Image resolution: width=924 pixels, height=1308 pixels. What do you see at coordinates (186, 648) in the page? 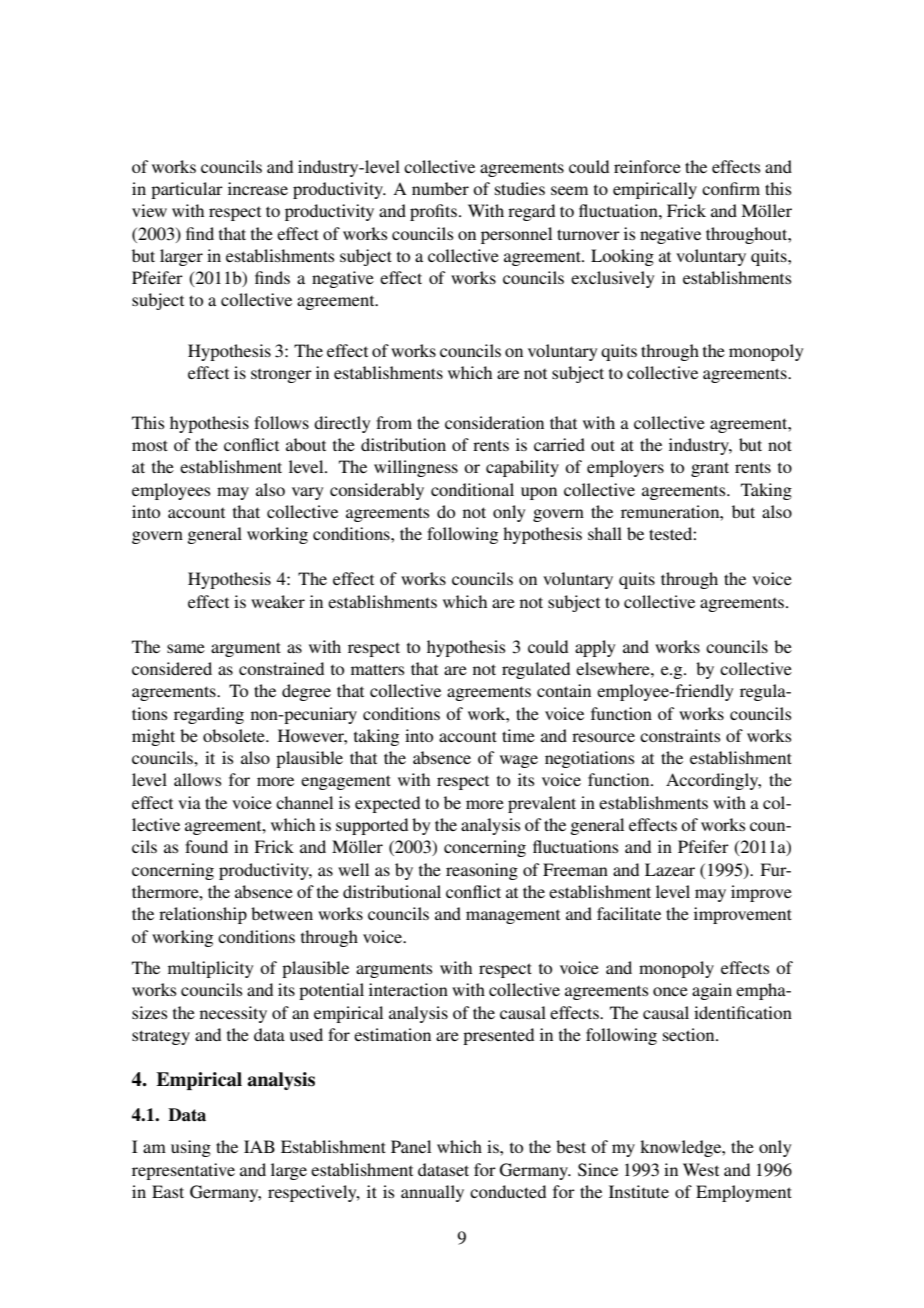
I see `same` at bounding box center [186, 648].
